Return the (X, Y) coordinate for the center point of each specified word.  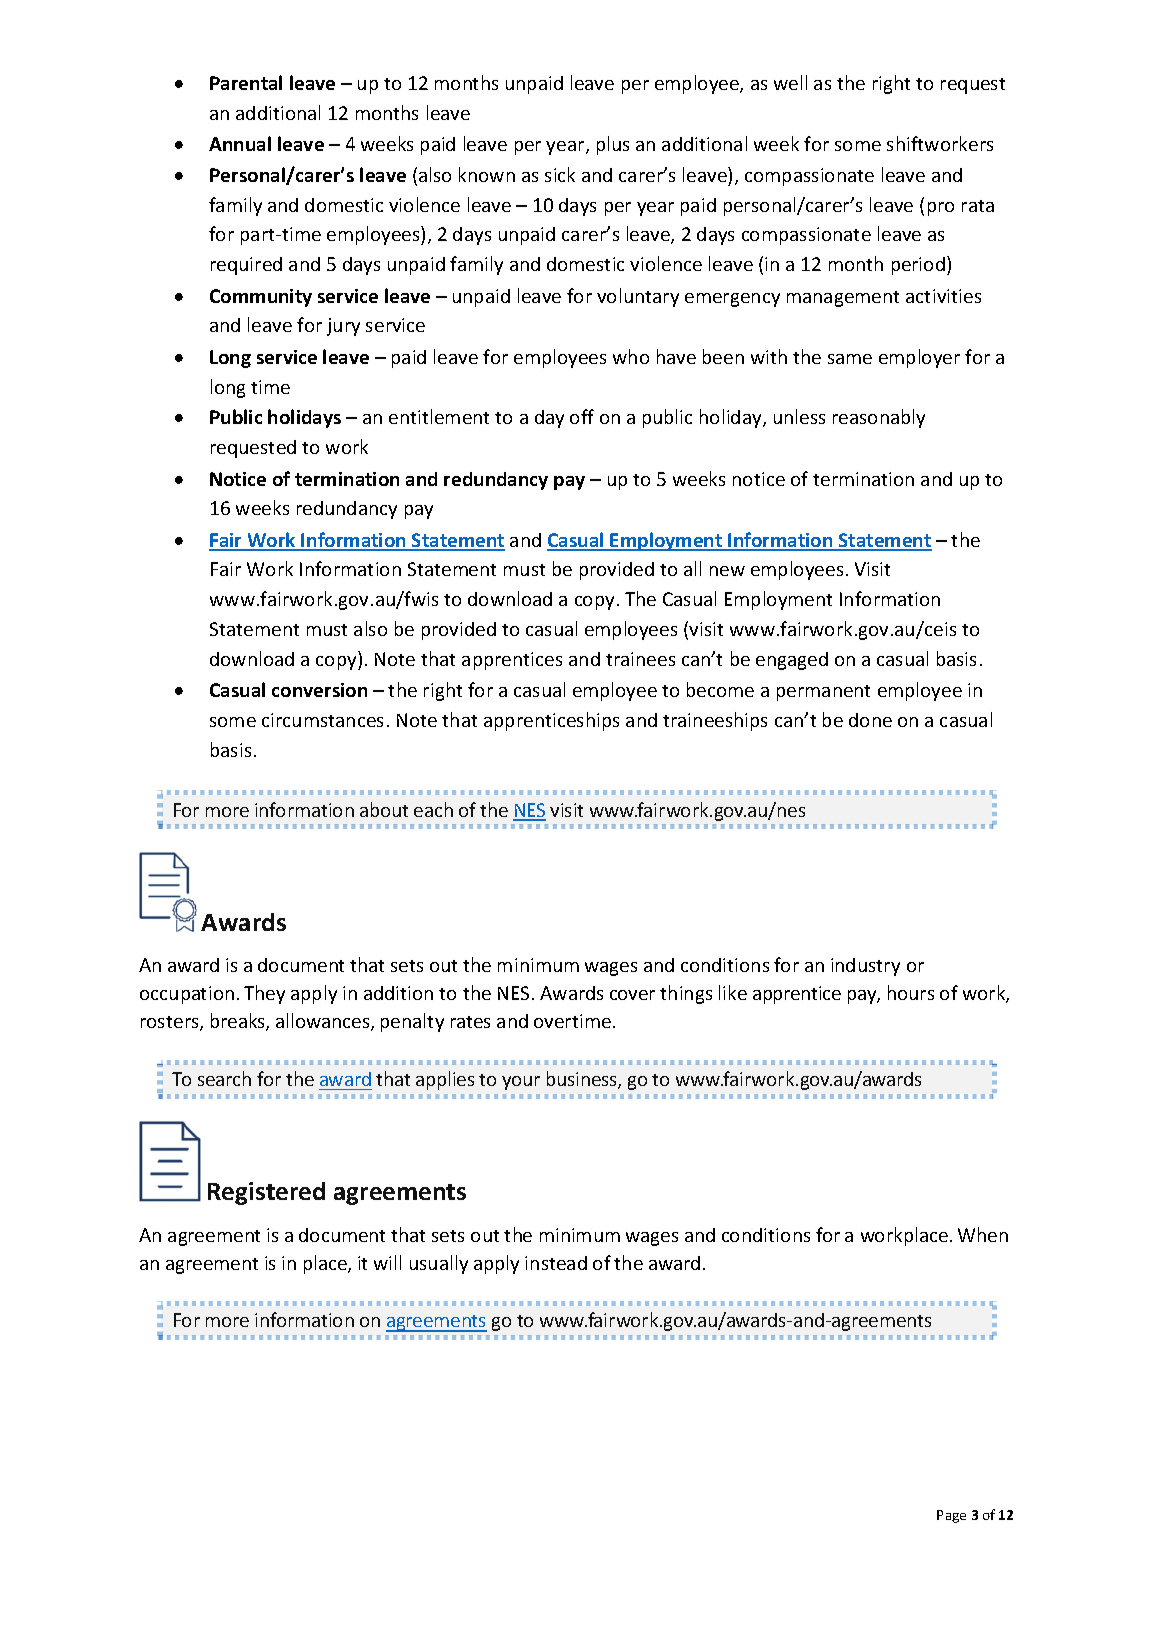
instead (556, 1263)
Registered (266, 1193)
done (870, 720)
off (582, 416)
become (720, 689)
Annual (240, 143)
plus (613, 145)
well (790, 82)
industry (865, 967)
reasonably (879, 418)
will (387, 1262)
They (264, 994)
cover (632, 995)
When (983, 1234)
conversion (319, 690)
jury (343, 327)
